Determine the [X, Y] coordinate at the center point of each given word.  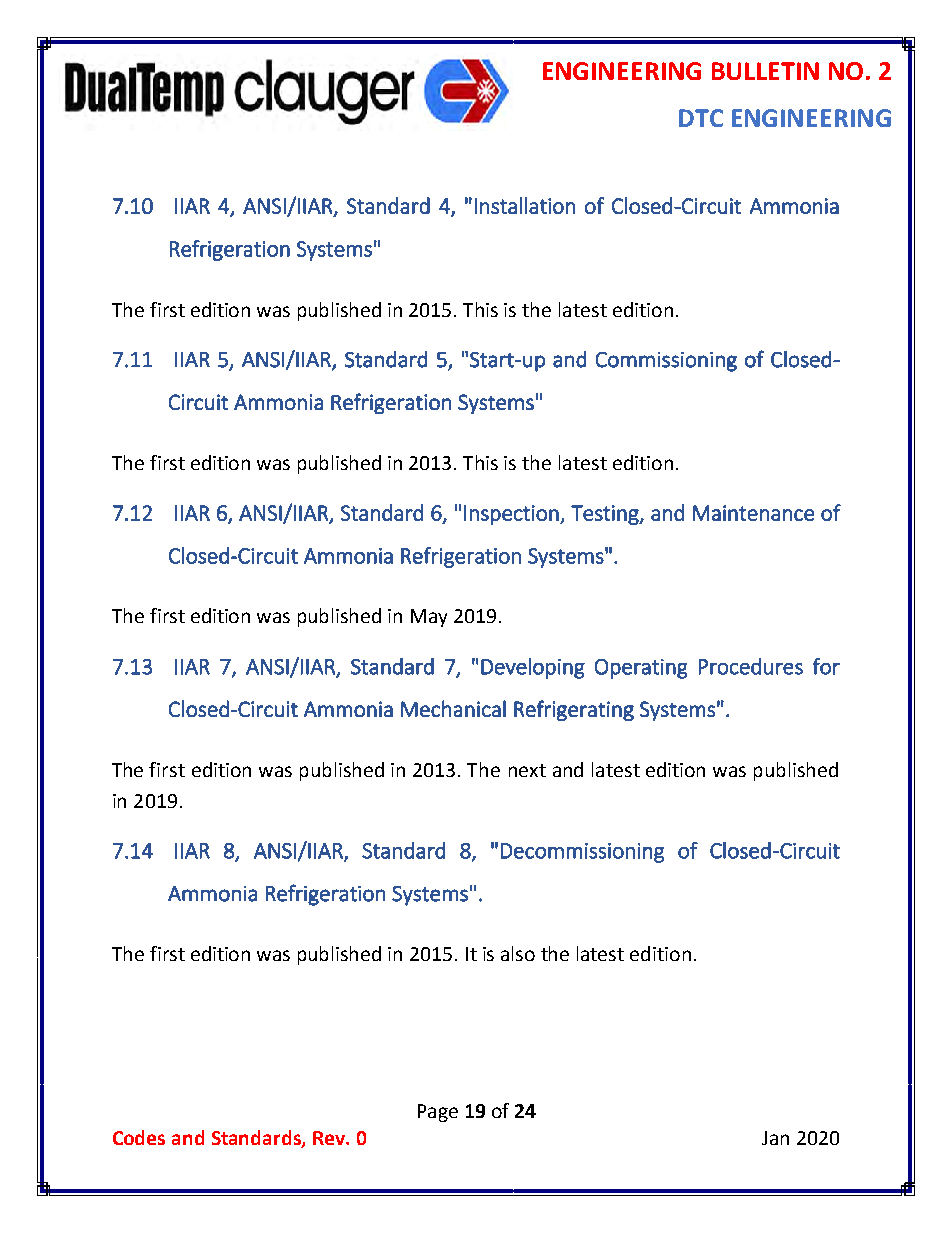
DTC [701, 118]
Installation [525, 205]
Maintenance [753, 513]
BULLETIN [765, 71]
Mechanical [453, 708]
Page [438, 1113]
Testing [606, 515]
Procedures [751, 666]
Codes [139, 1137]
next [527, 770]
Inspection [512, 515]
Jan [775, 1138]
